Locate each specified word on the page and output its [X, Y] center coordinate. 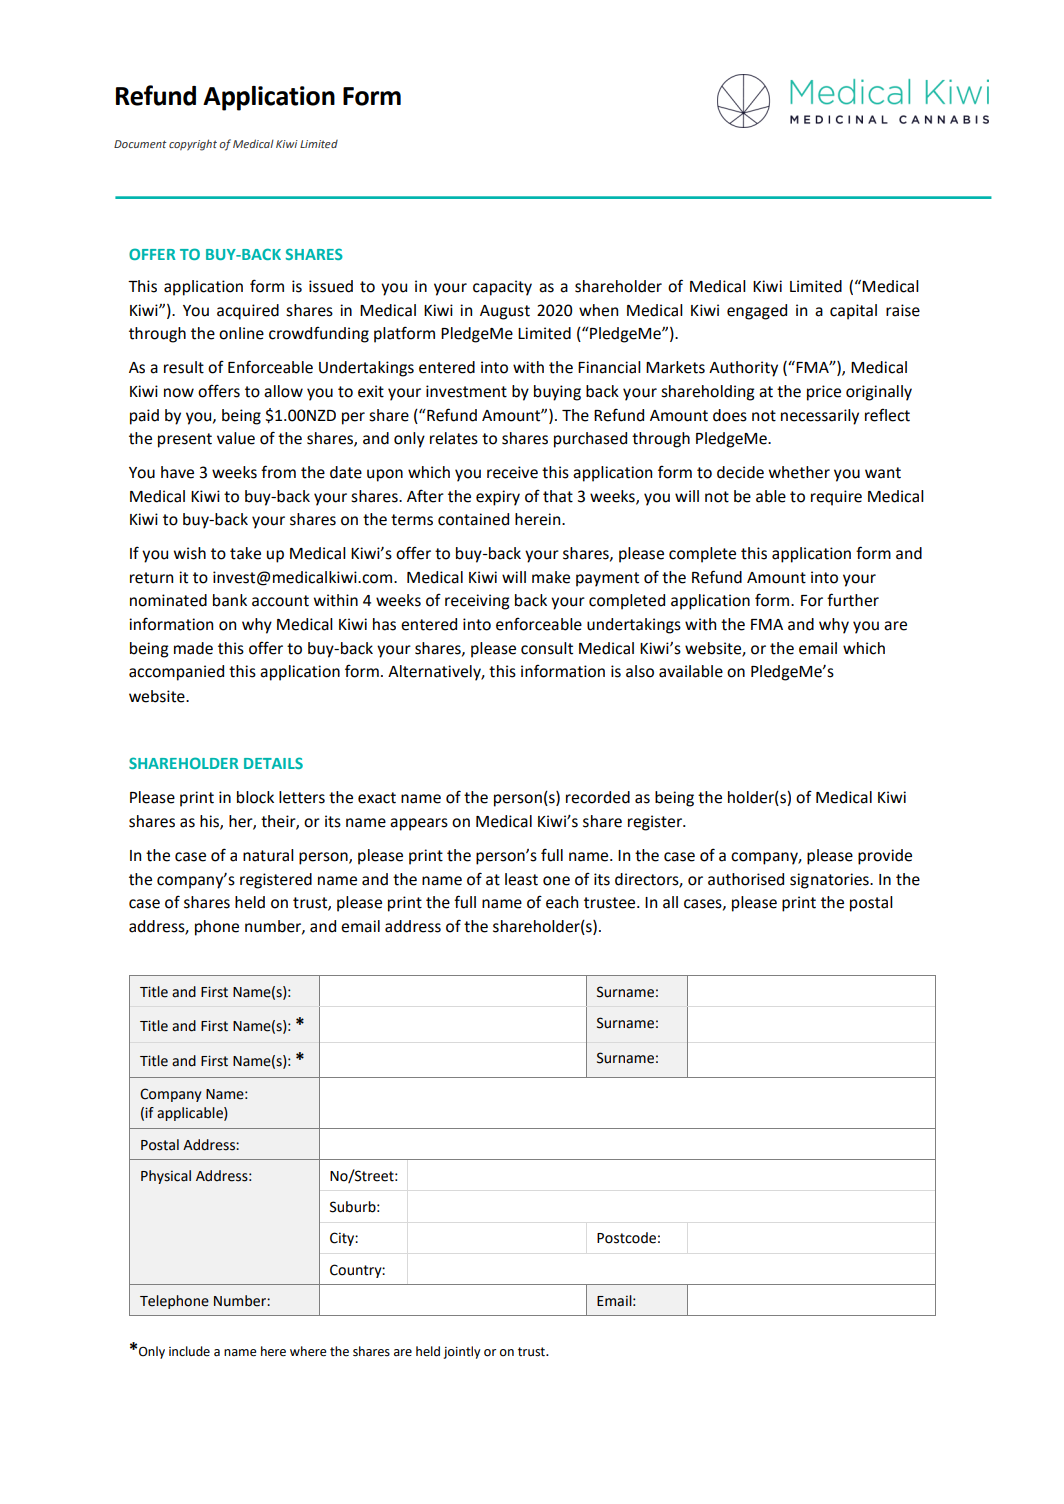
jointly [462, 1352]
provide [885, 857]
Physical [166, 1177]
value [236, 438]
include [189, 1351]
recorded [598, 797]
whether [799, 472]
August [505, 312]
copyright [193, 145]
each [562, 902]
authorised [746, 879]
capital [853, 312]
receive [512, 472]
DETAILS [273, 763]
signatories [830, 881]
